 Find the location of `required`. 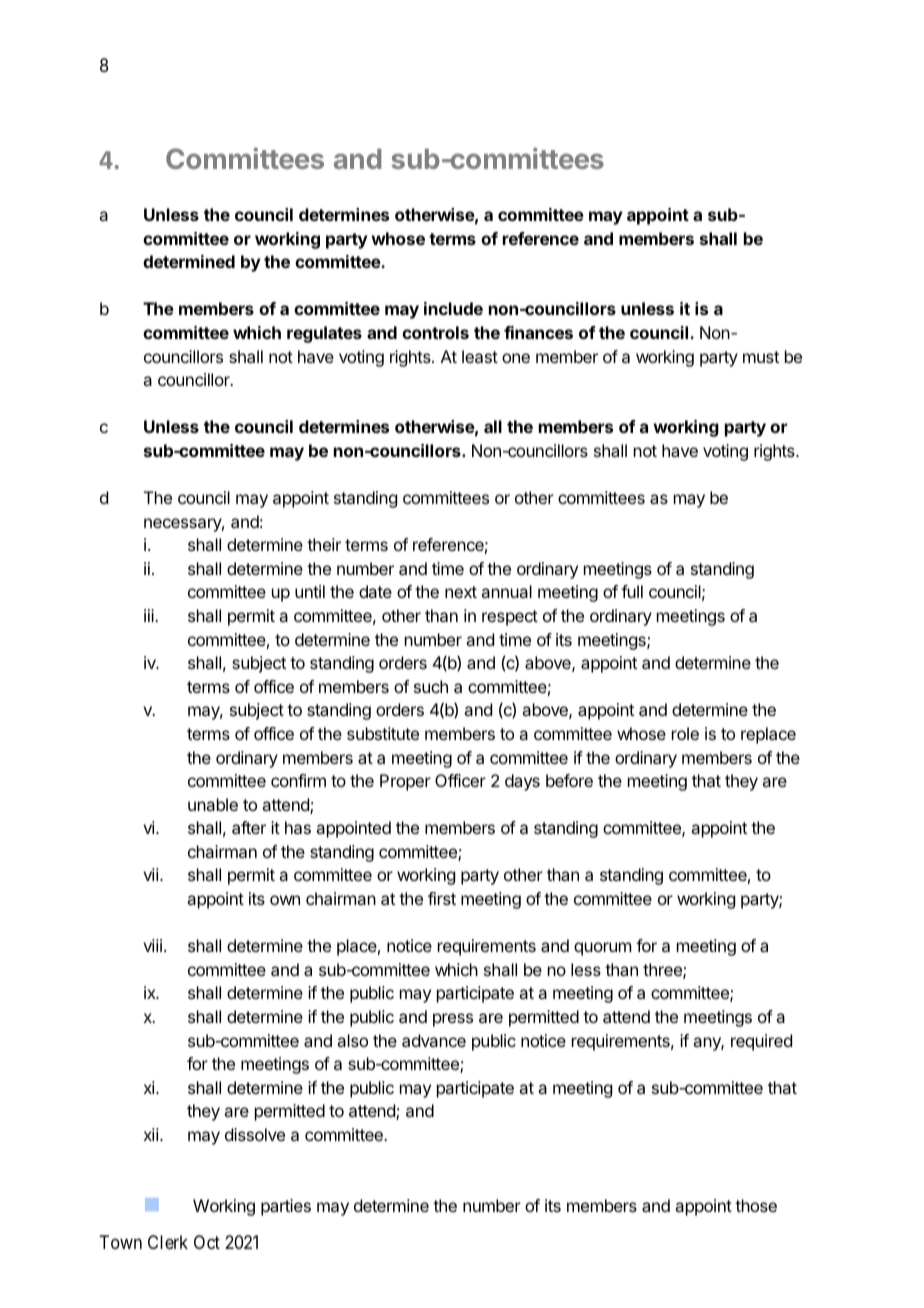

required is located at coordinates (761, 1042).
